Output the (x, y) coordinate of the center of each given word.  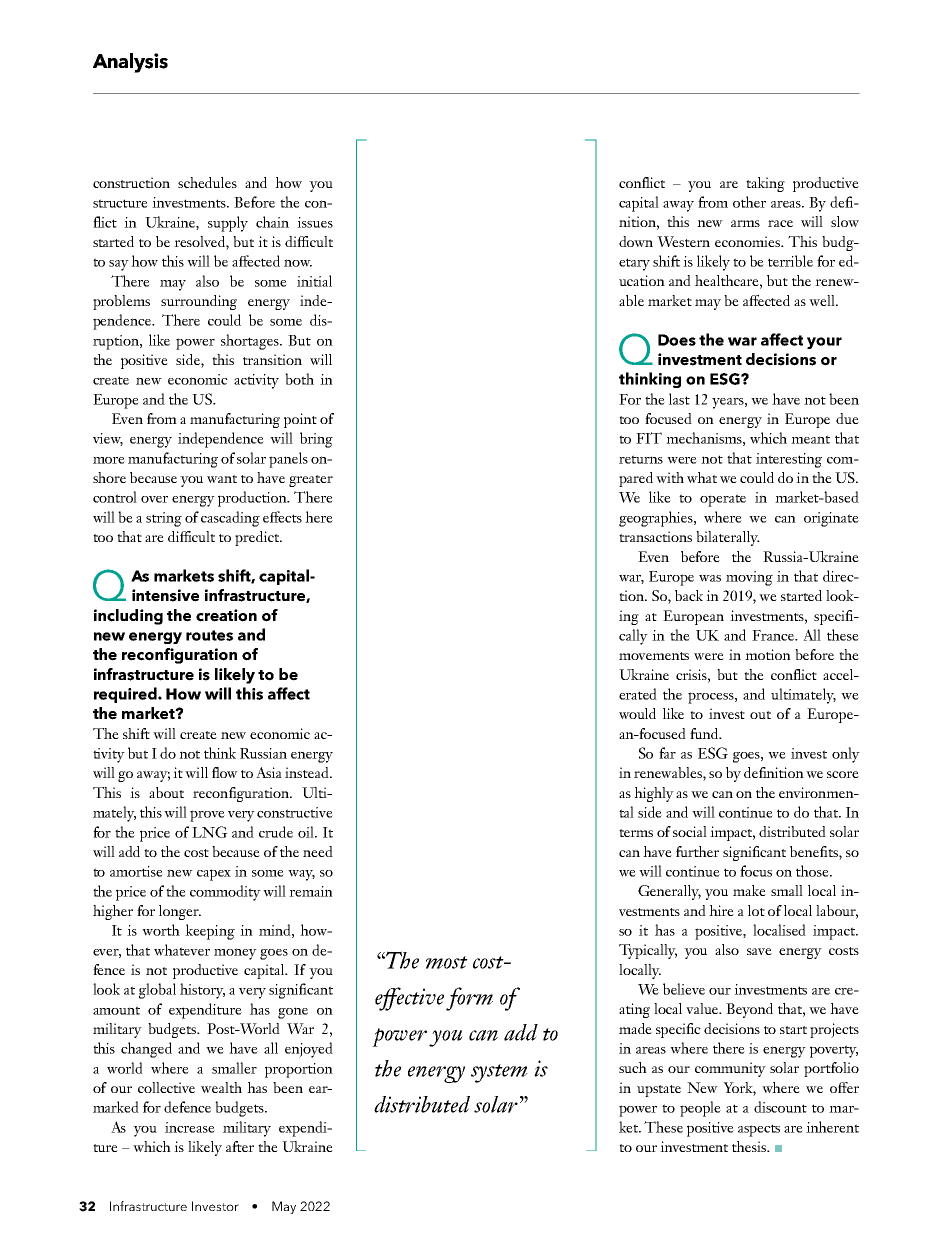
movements (654, 656)
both (299, 379)
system (499, 1073)
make (749, 890)
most (447, 962)
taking (765, 184)
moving (749, 578)
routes (209, 635)
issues (315, 222)
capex (214, 875)
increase (190, 1127)
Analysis (130, 63)
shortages (251, 342)
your (824, 343)
